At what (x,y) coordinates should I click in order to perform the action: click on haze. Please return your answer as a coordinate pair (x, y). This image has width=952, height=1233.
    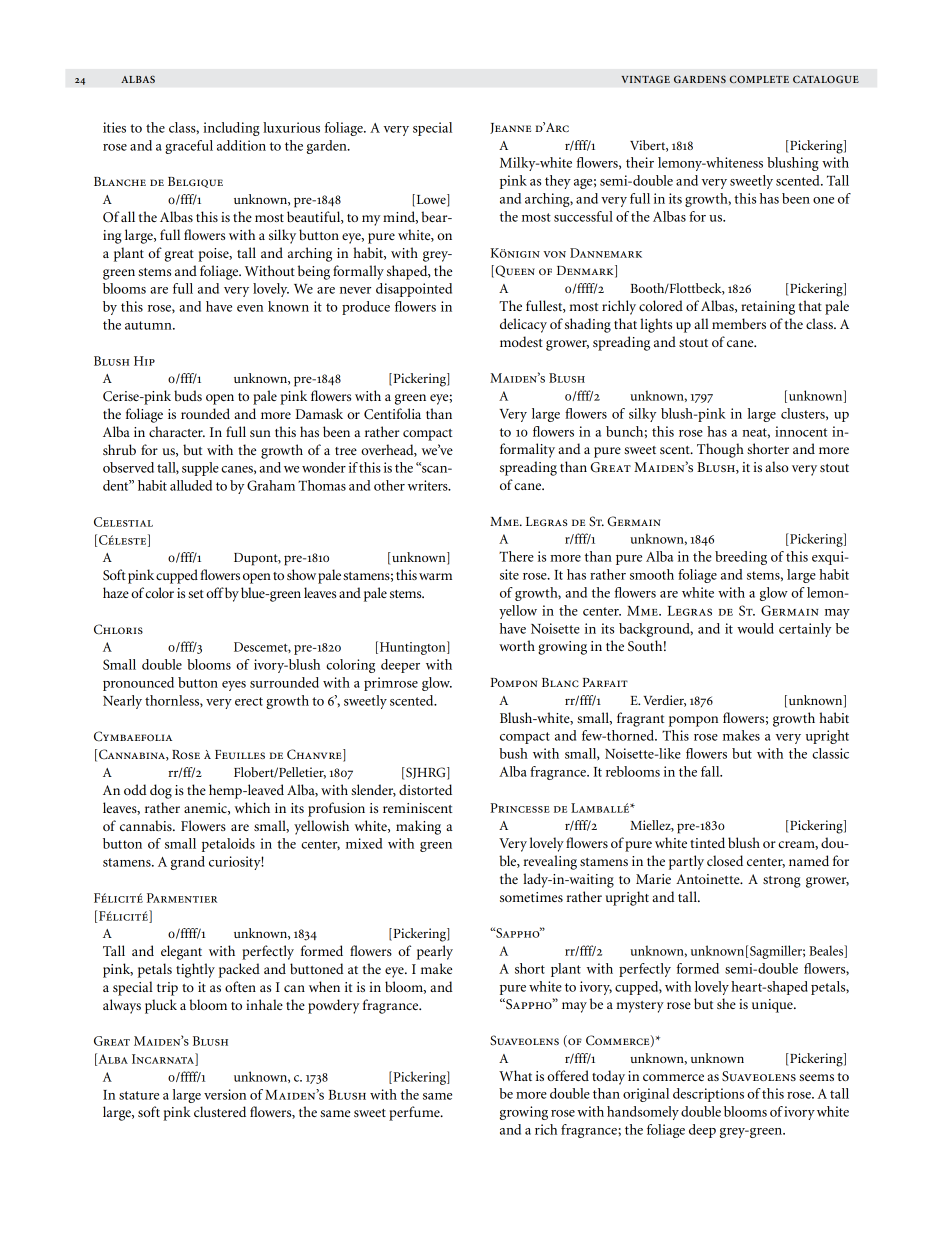
    Looking at the image, I should click on (116, 592).
